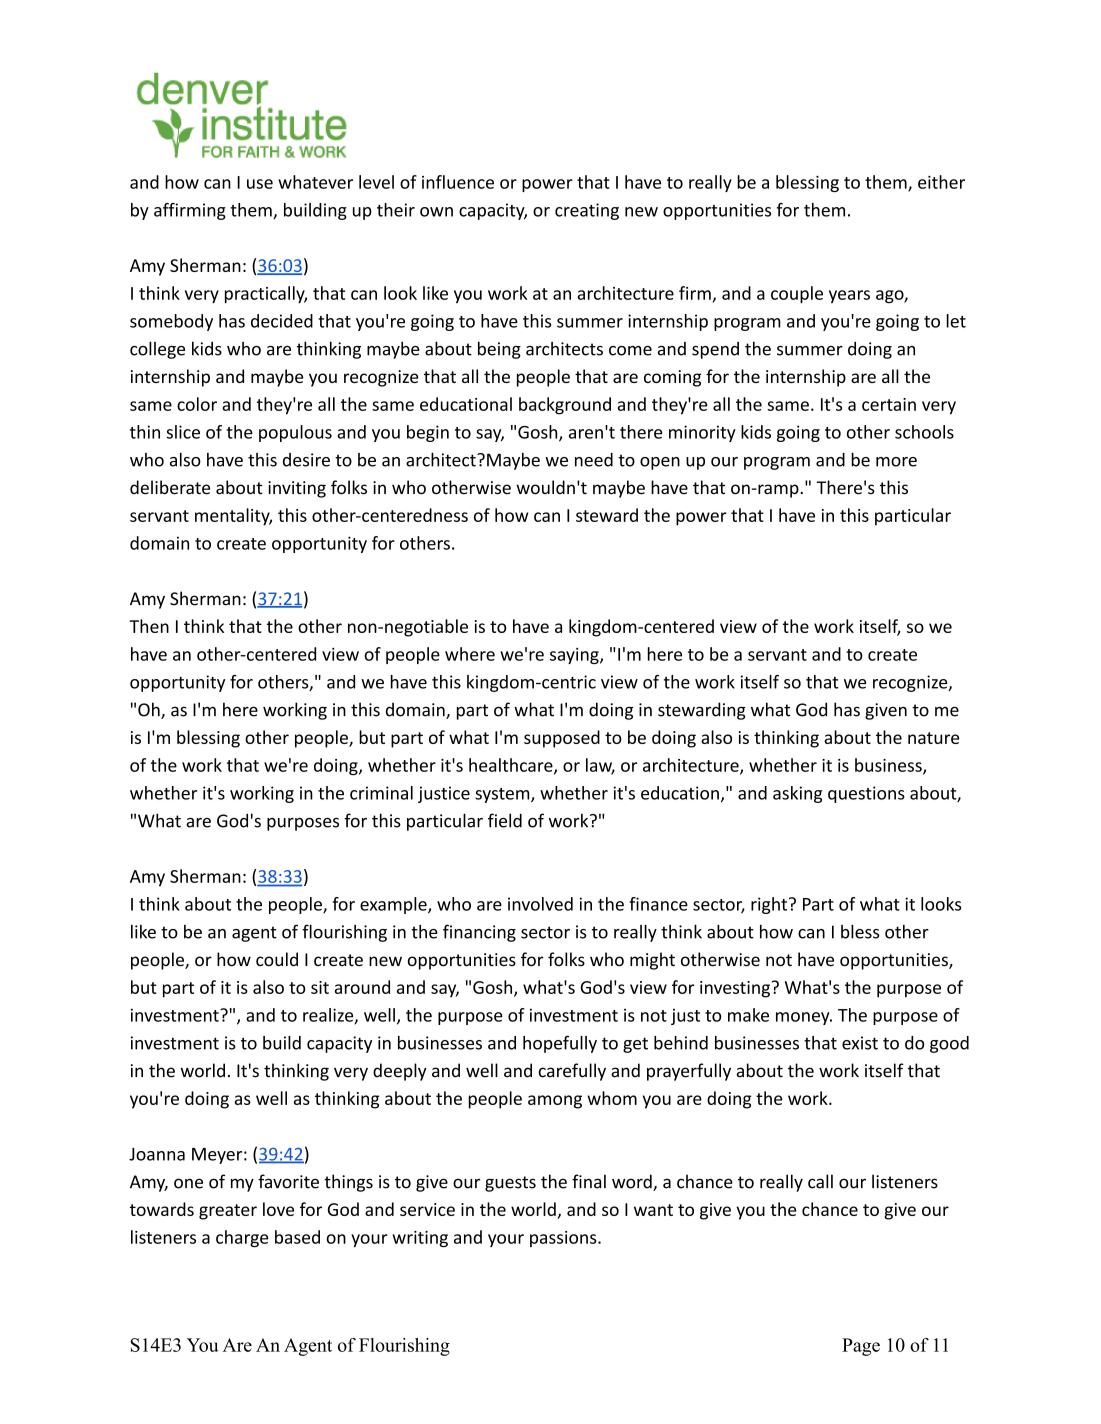 The width and height of the screenshot is (1101, 1424). I want to click on passions, so click(564, 1239).
